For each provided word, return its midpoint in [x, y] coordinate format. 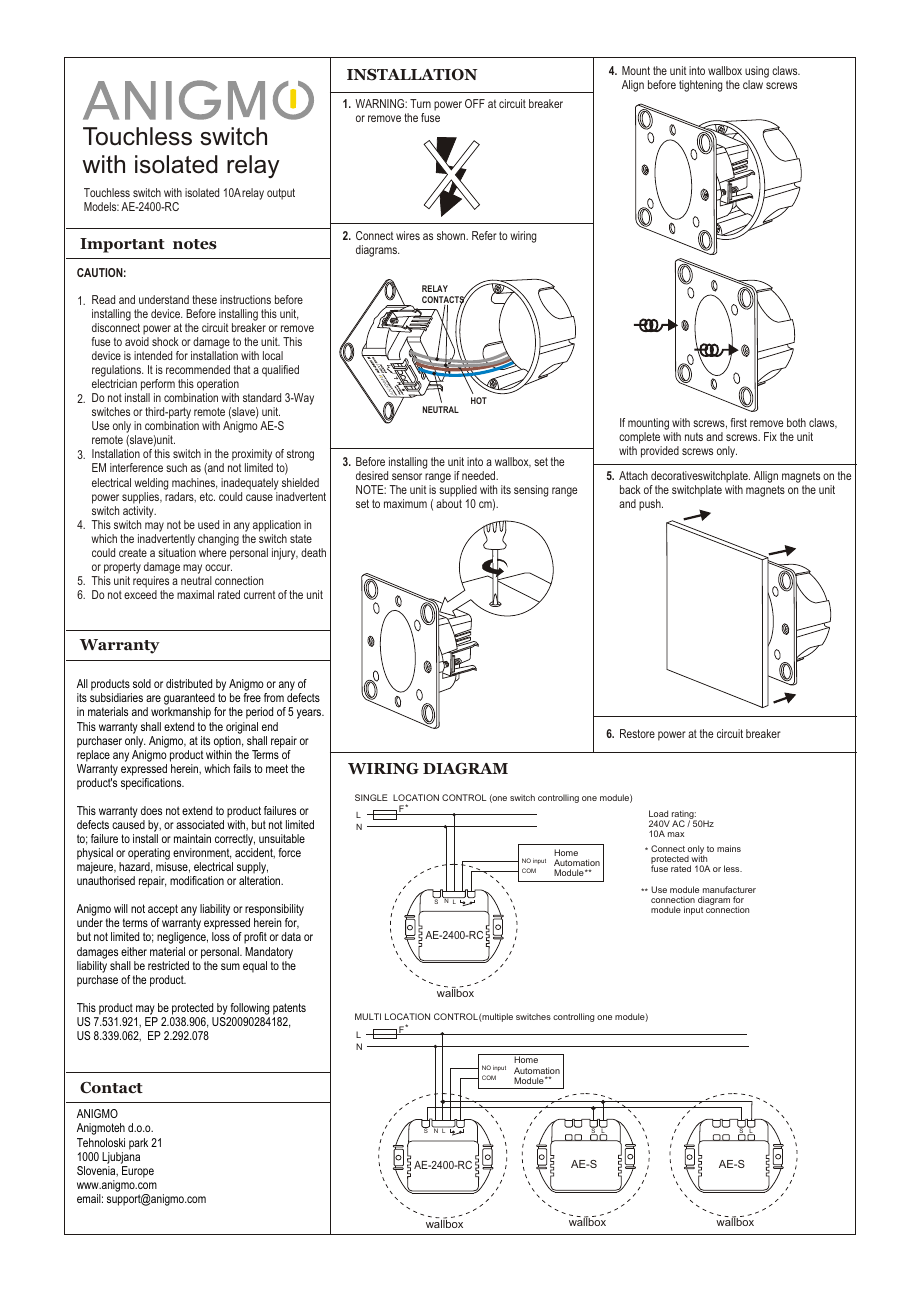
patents [289, 1009]
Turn [420, 103]
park [138, 1144]
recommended [198, 369]
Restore [637, 733]
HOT [479, 400]
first [739, 422]
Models [101, 206]
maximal [195, 594]
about [449, 503]
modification [197, 880]
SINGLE [371, 797]
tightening [700, 86]
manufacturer [729, 889]
